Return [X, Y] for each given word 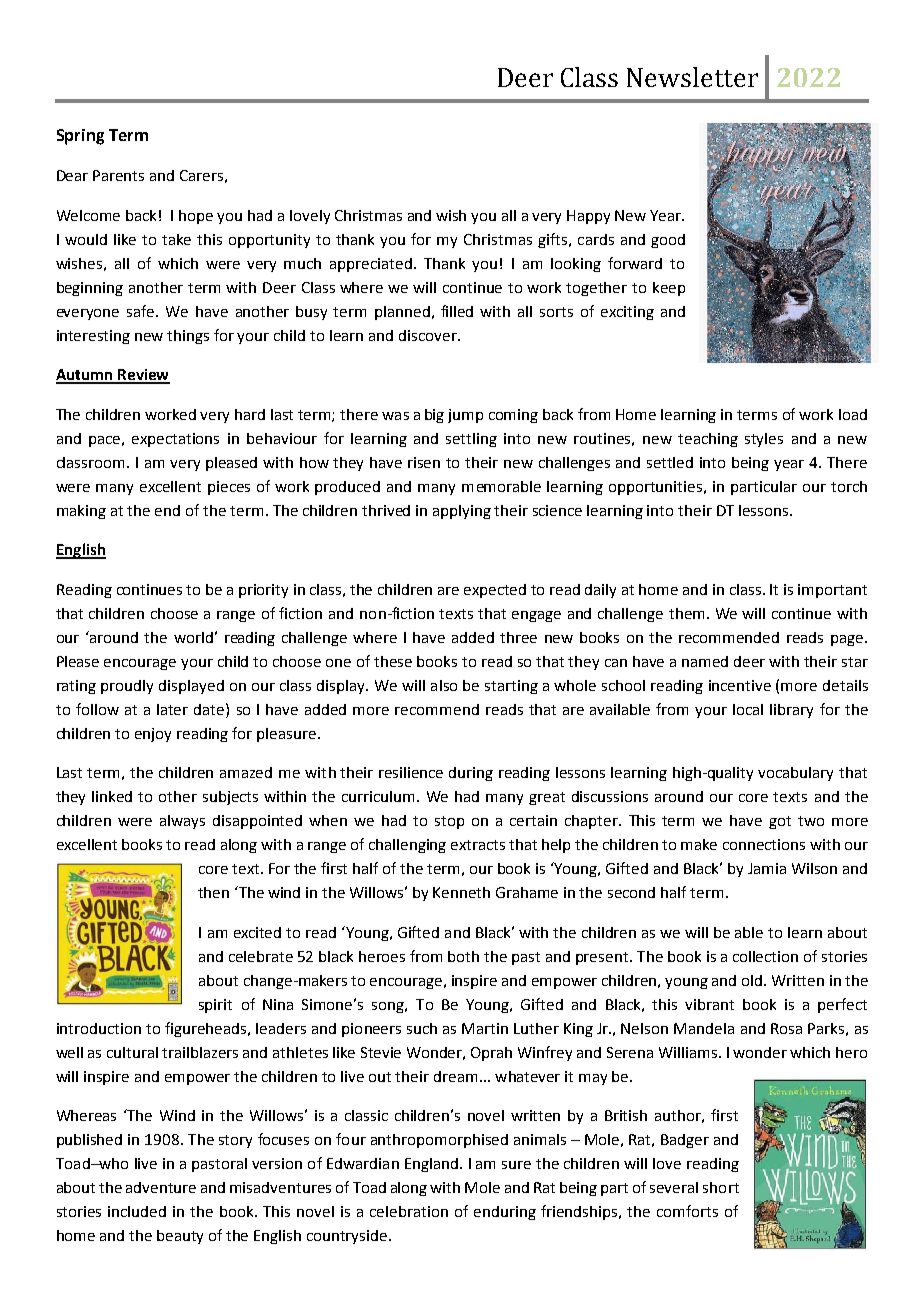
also [444, 685]
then [213, 892]
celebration [409, 1211]
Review [143, 376]
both [463, 956]
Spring [80, 137]
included [137, 1211]
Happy [588, 217]
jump [465, 416]
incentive [740, 685]
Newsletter [692, 77]
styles [764, 440]
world [193, 637]
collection [765, 956]
